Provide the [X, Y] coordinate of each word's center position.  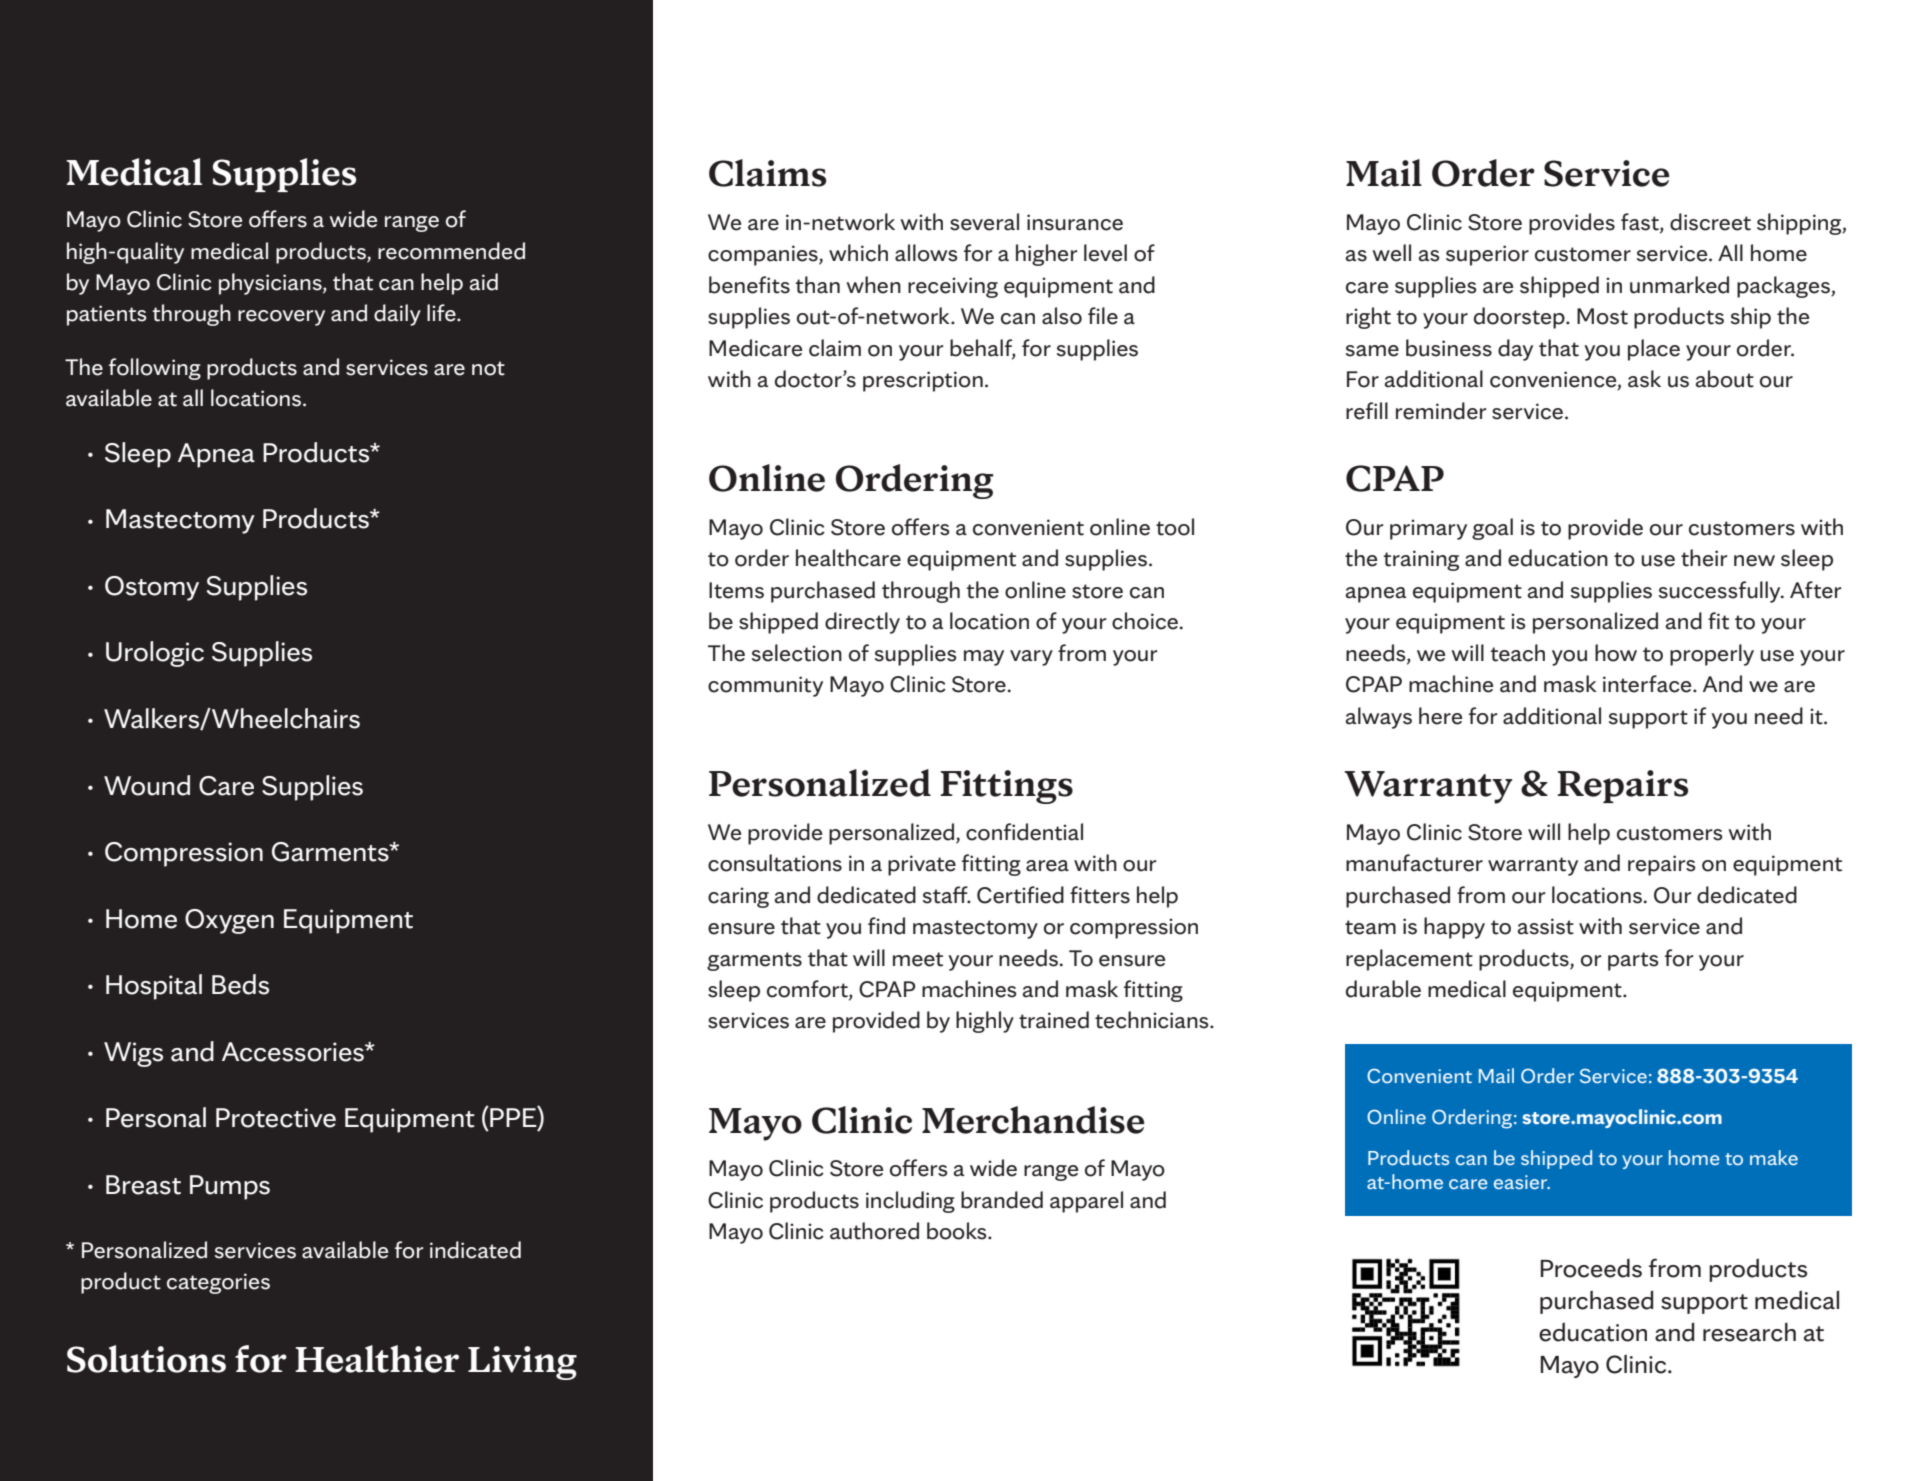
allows [926, 253]
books [958, 1231]
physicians [271, 284]
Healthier [377, 1359]
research [1749, 1332]
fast [1641, 223]
